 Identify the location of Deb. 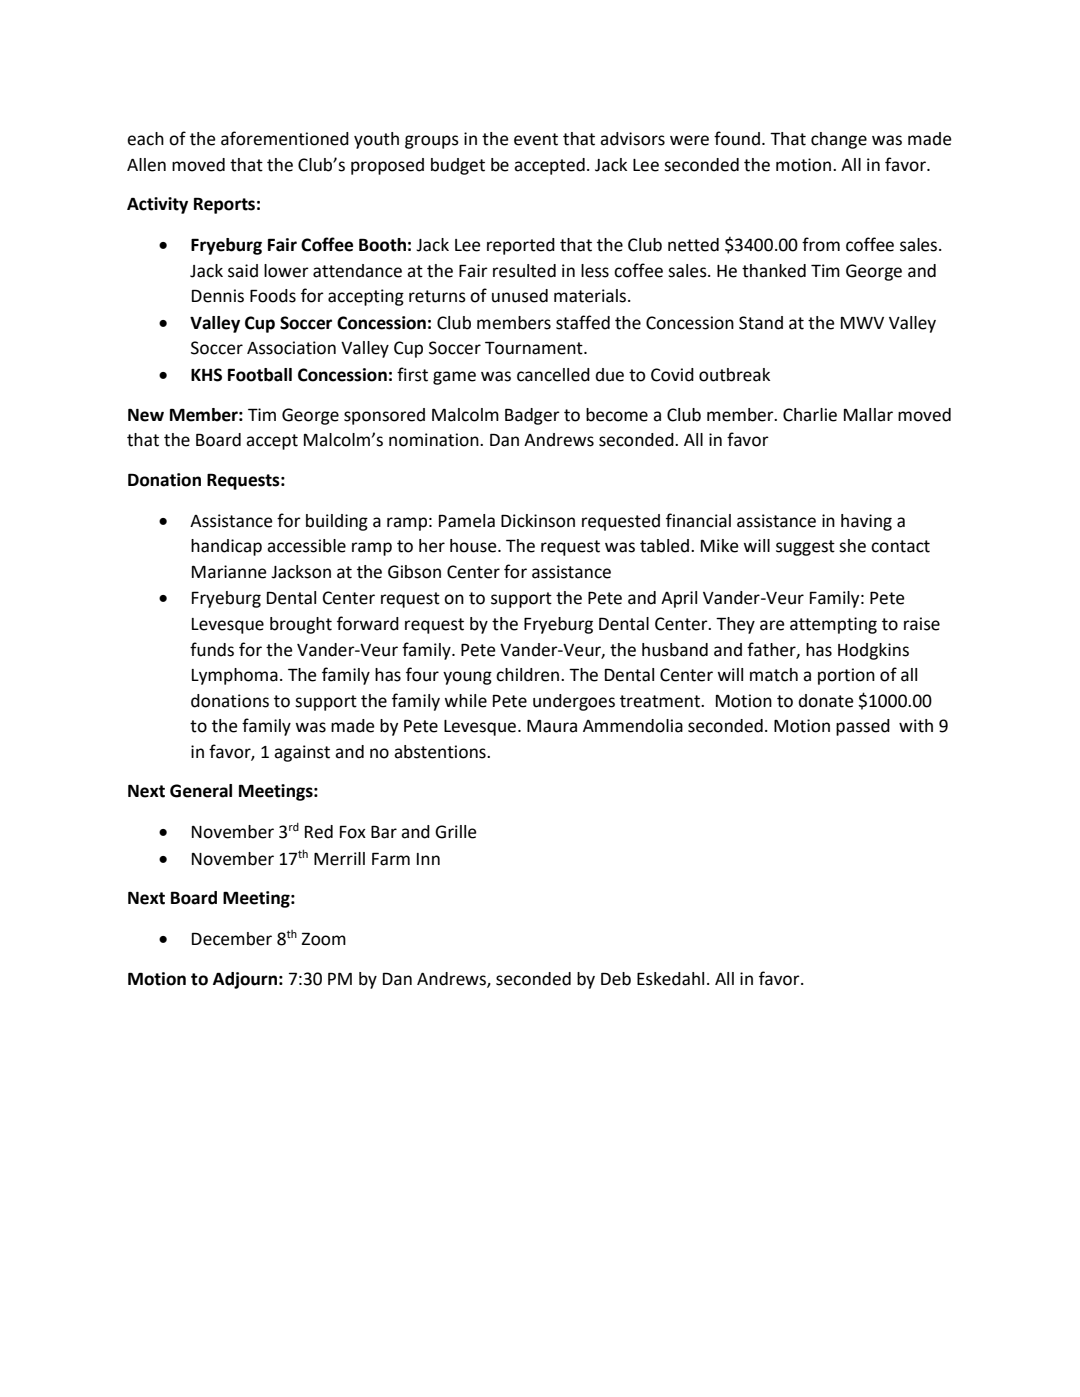
(616, 979).
